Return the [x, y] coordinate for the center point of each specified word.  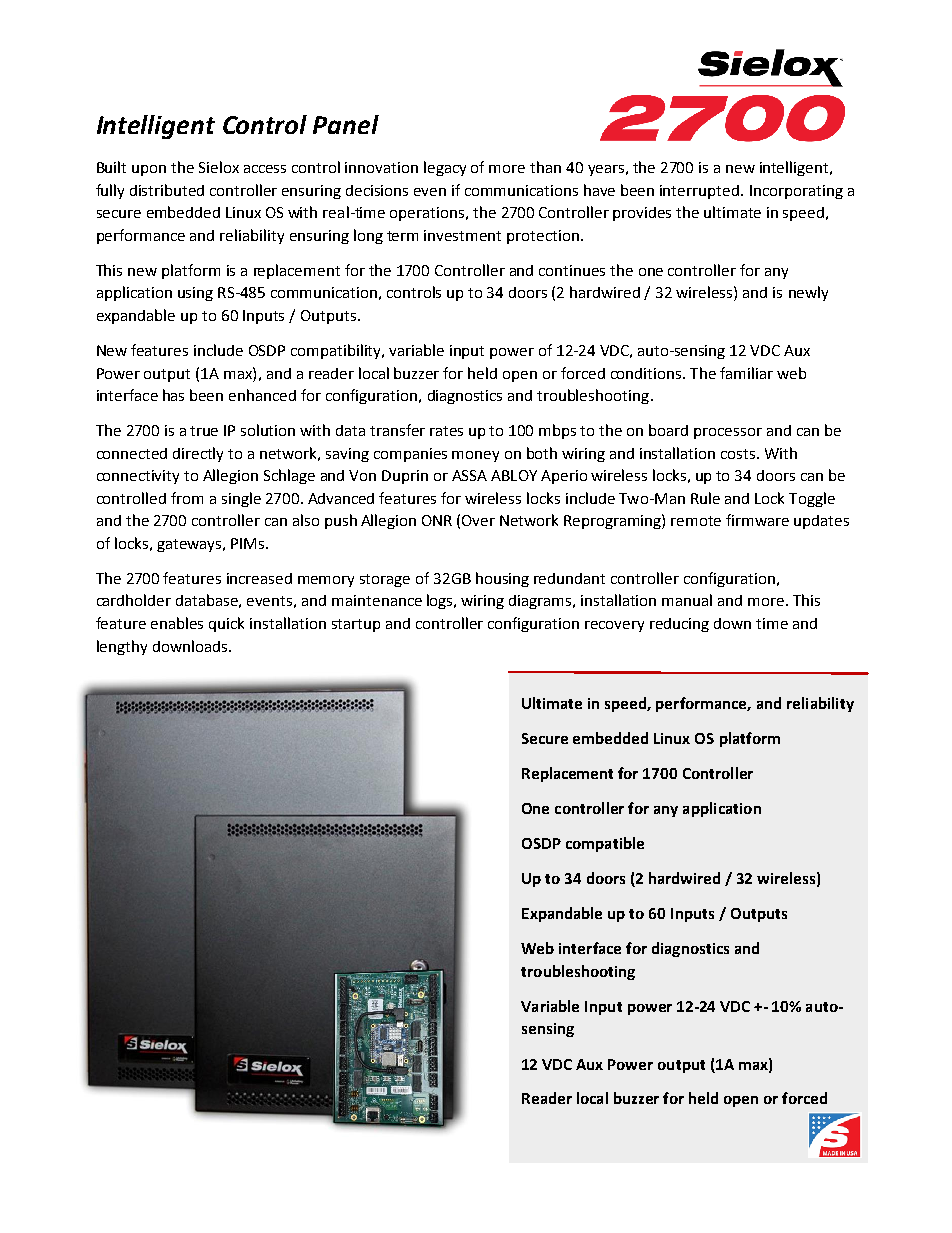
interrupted [699, 192]
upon [149, 170]
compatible [605, 844]
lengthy [122, 647]
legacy [445, 168]
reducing [679, 625]
